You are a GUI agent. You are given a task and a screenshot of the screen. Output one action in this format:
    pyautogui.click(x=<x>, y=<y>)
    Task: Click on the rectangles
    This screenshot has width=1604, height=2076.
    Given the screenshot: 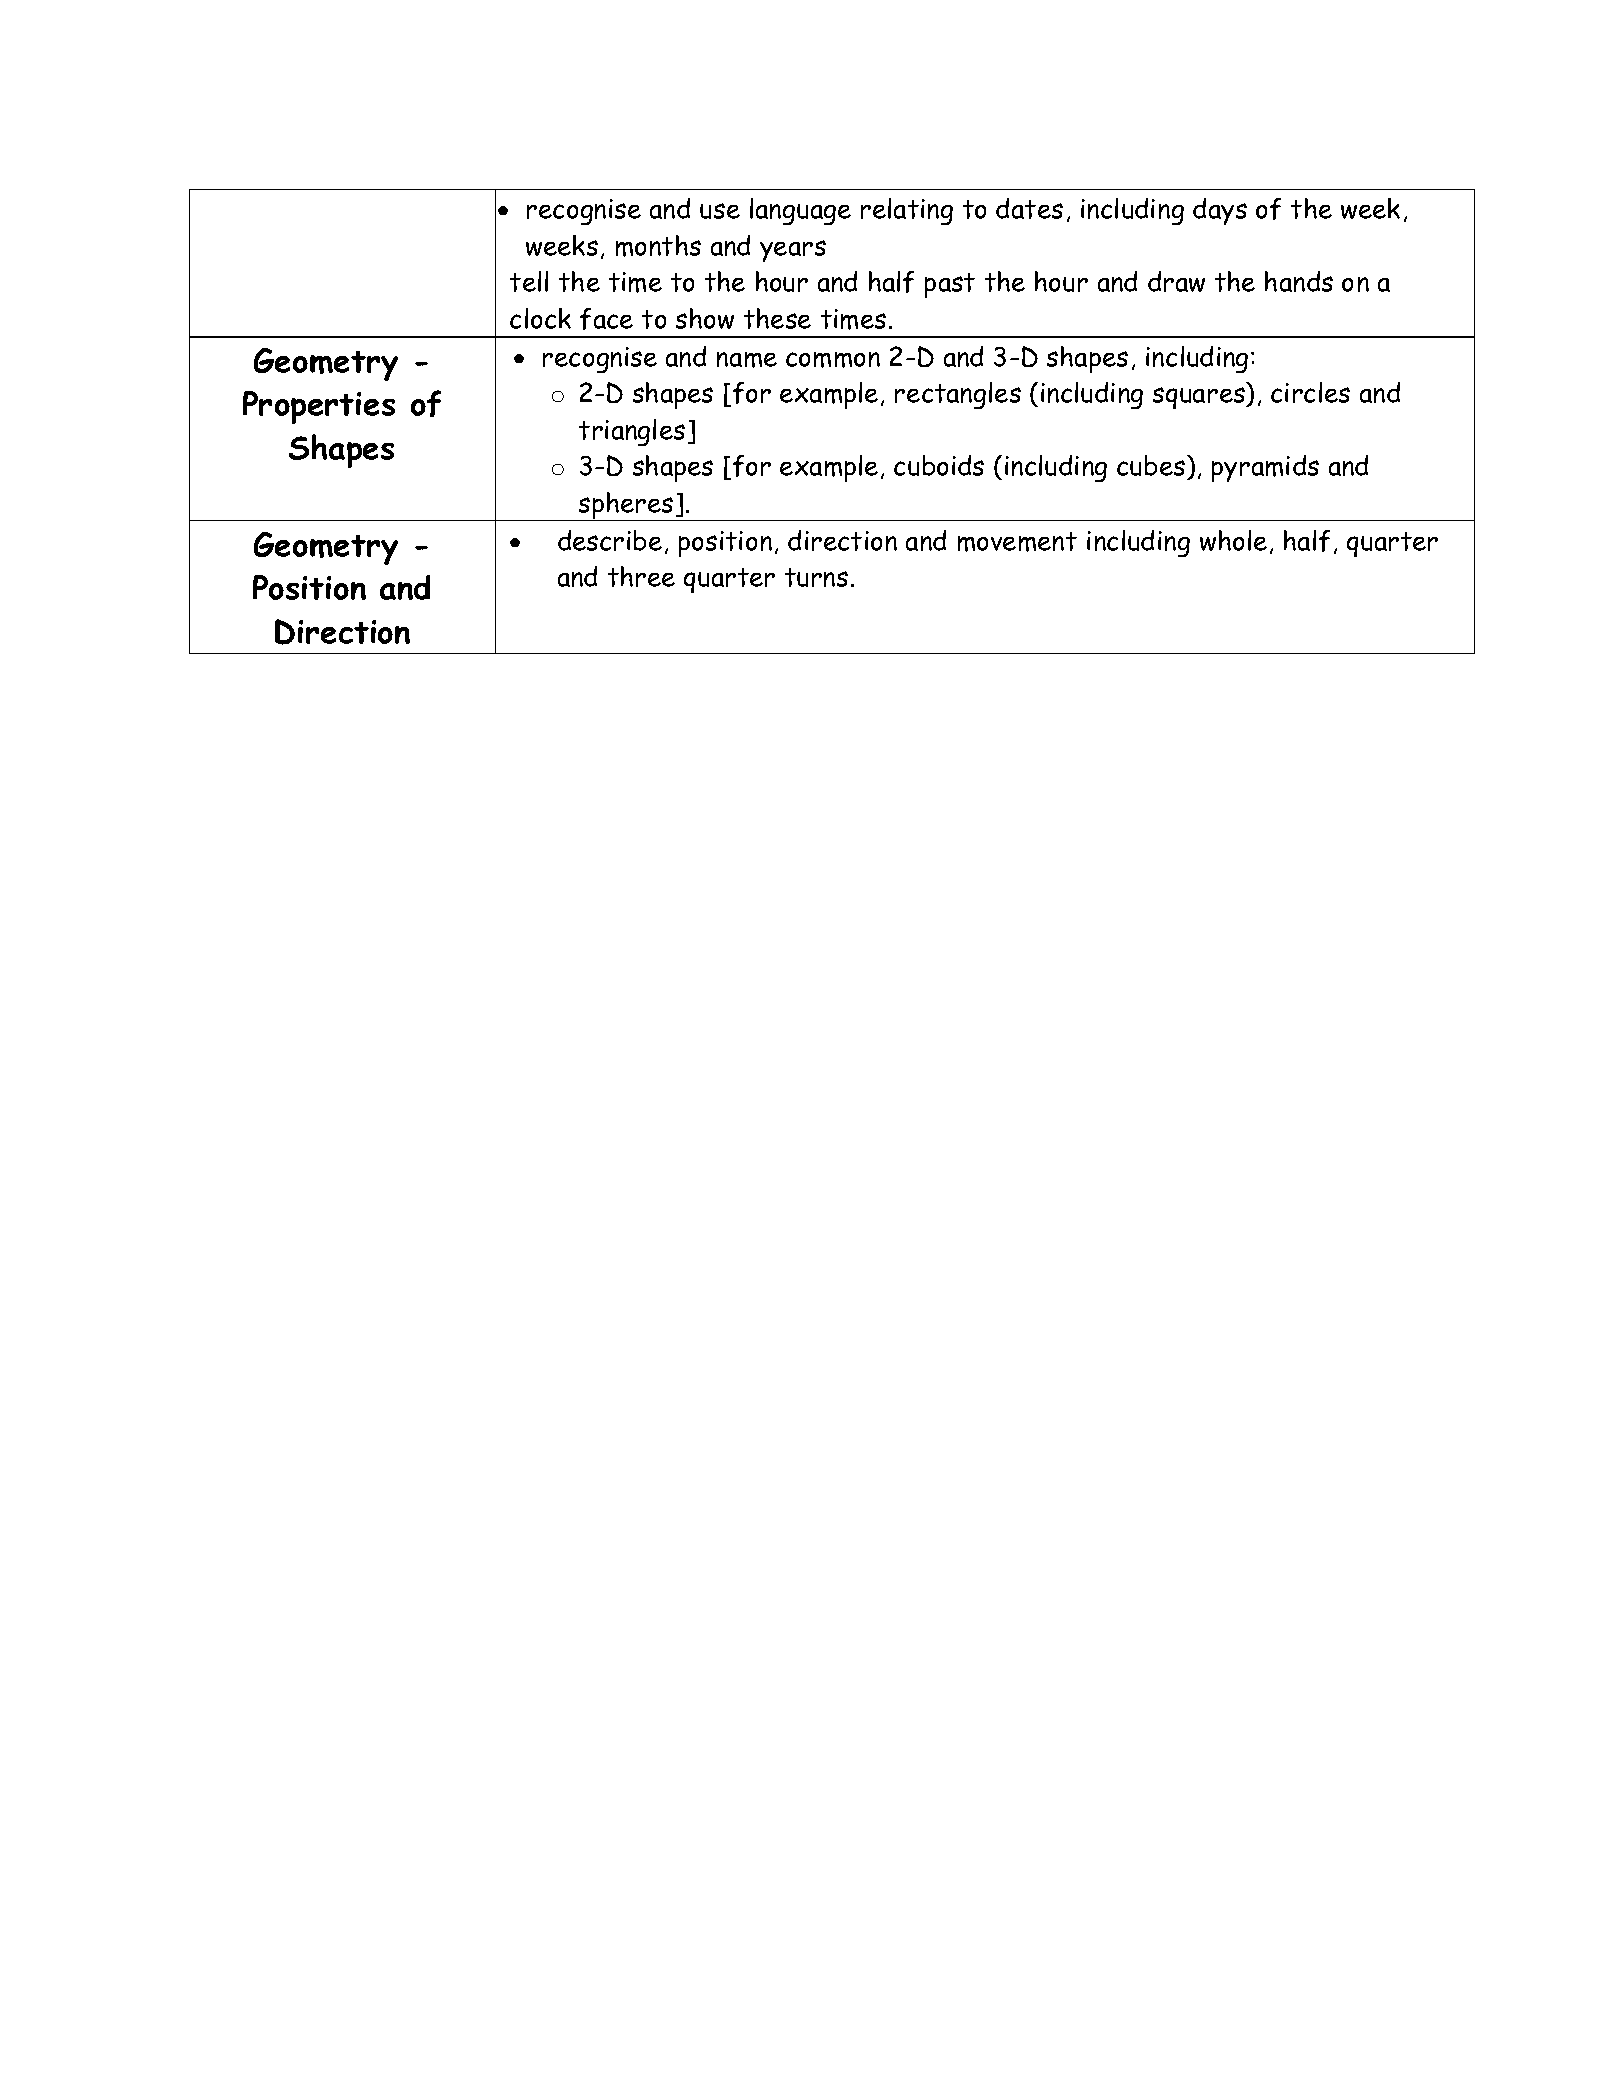 What is the action you would take?
    pyautogui.click(x=958, y=395)
